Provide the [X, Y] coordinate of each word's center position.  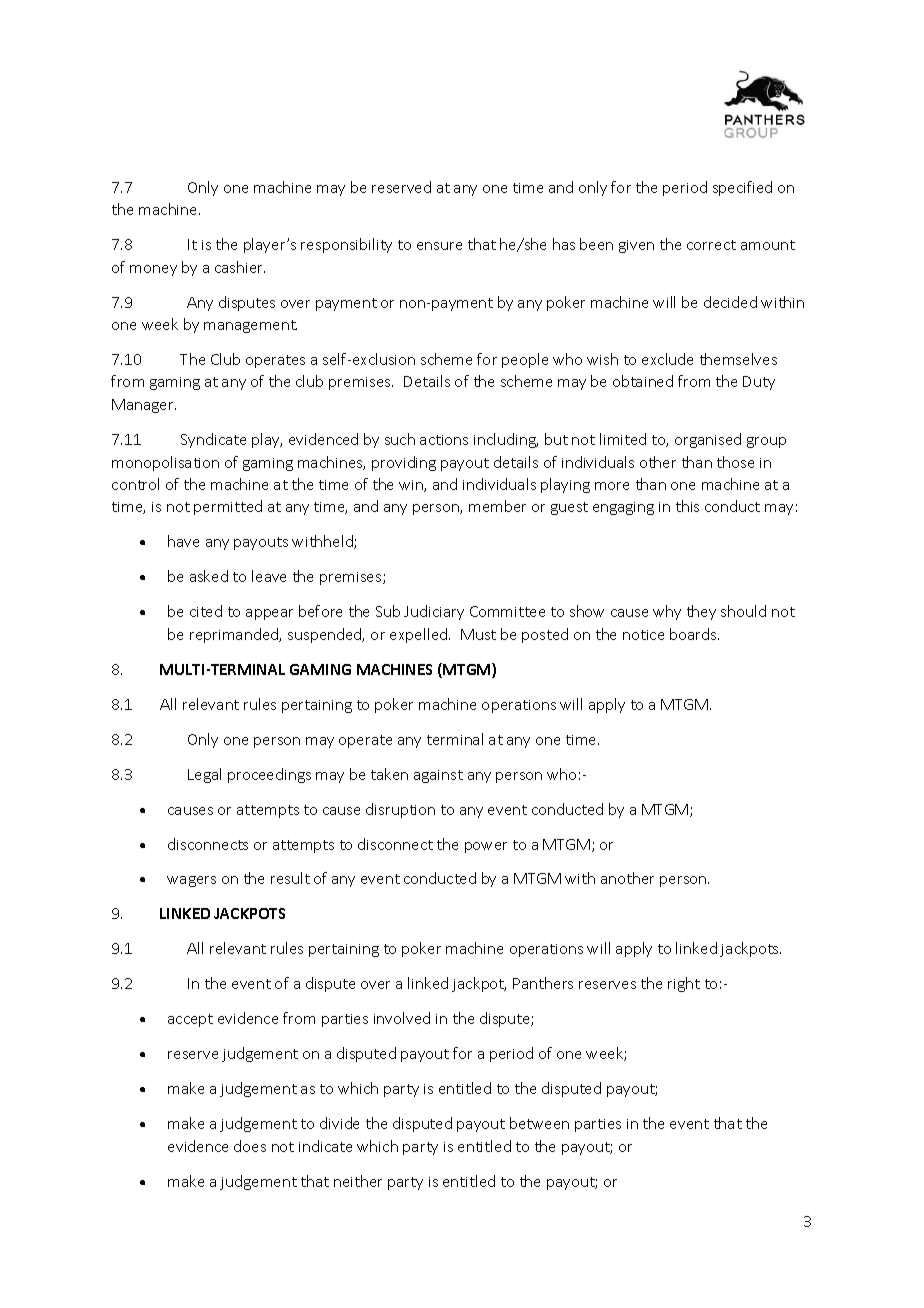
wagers [191, 881]
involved [402, 1018]
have [183, 541]
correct [711, 245]
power [486, 847]
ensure [439, 246]
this [687, 506]
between [539, 1123]
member [497, 506]
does [250, 1146]
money [153, 270]
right [684, 984]
